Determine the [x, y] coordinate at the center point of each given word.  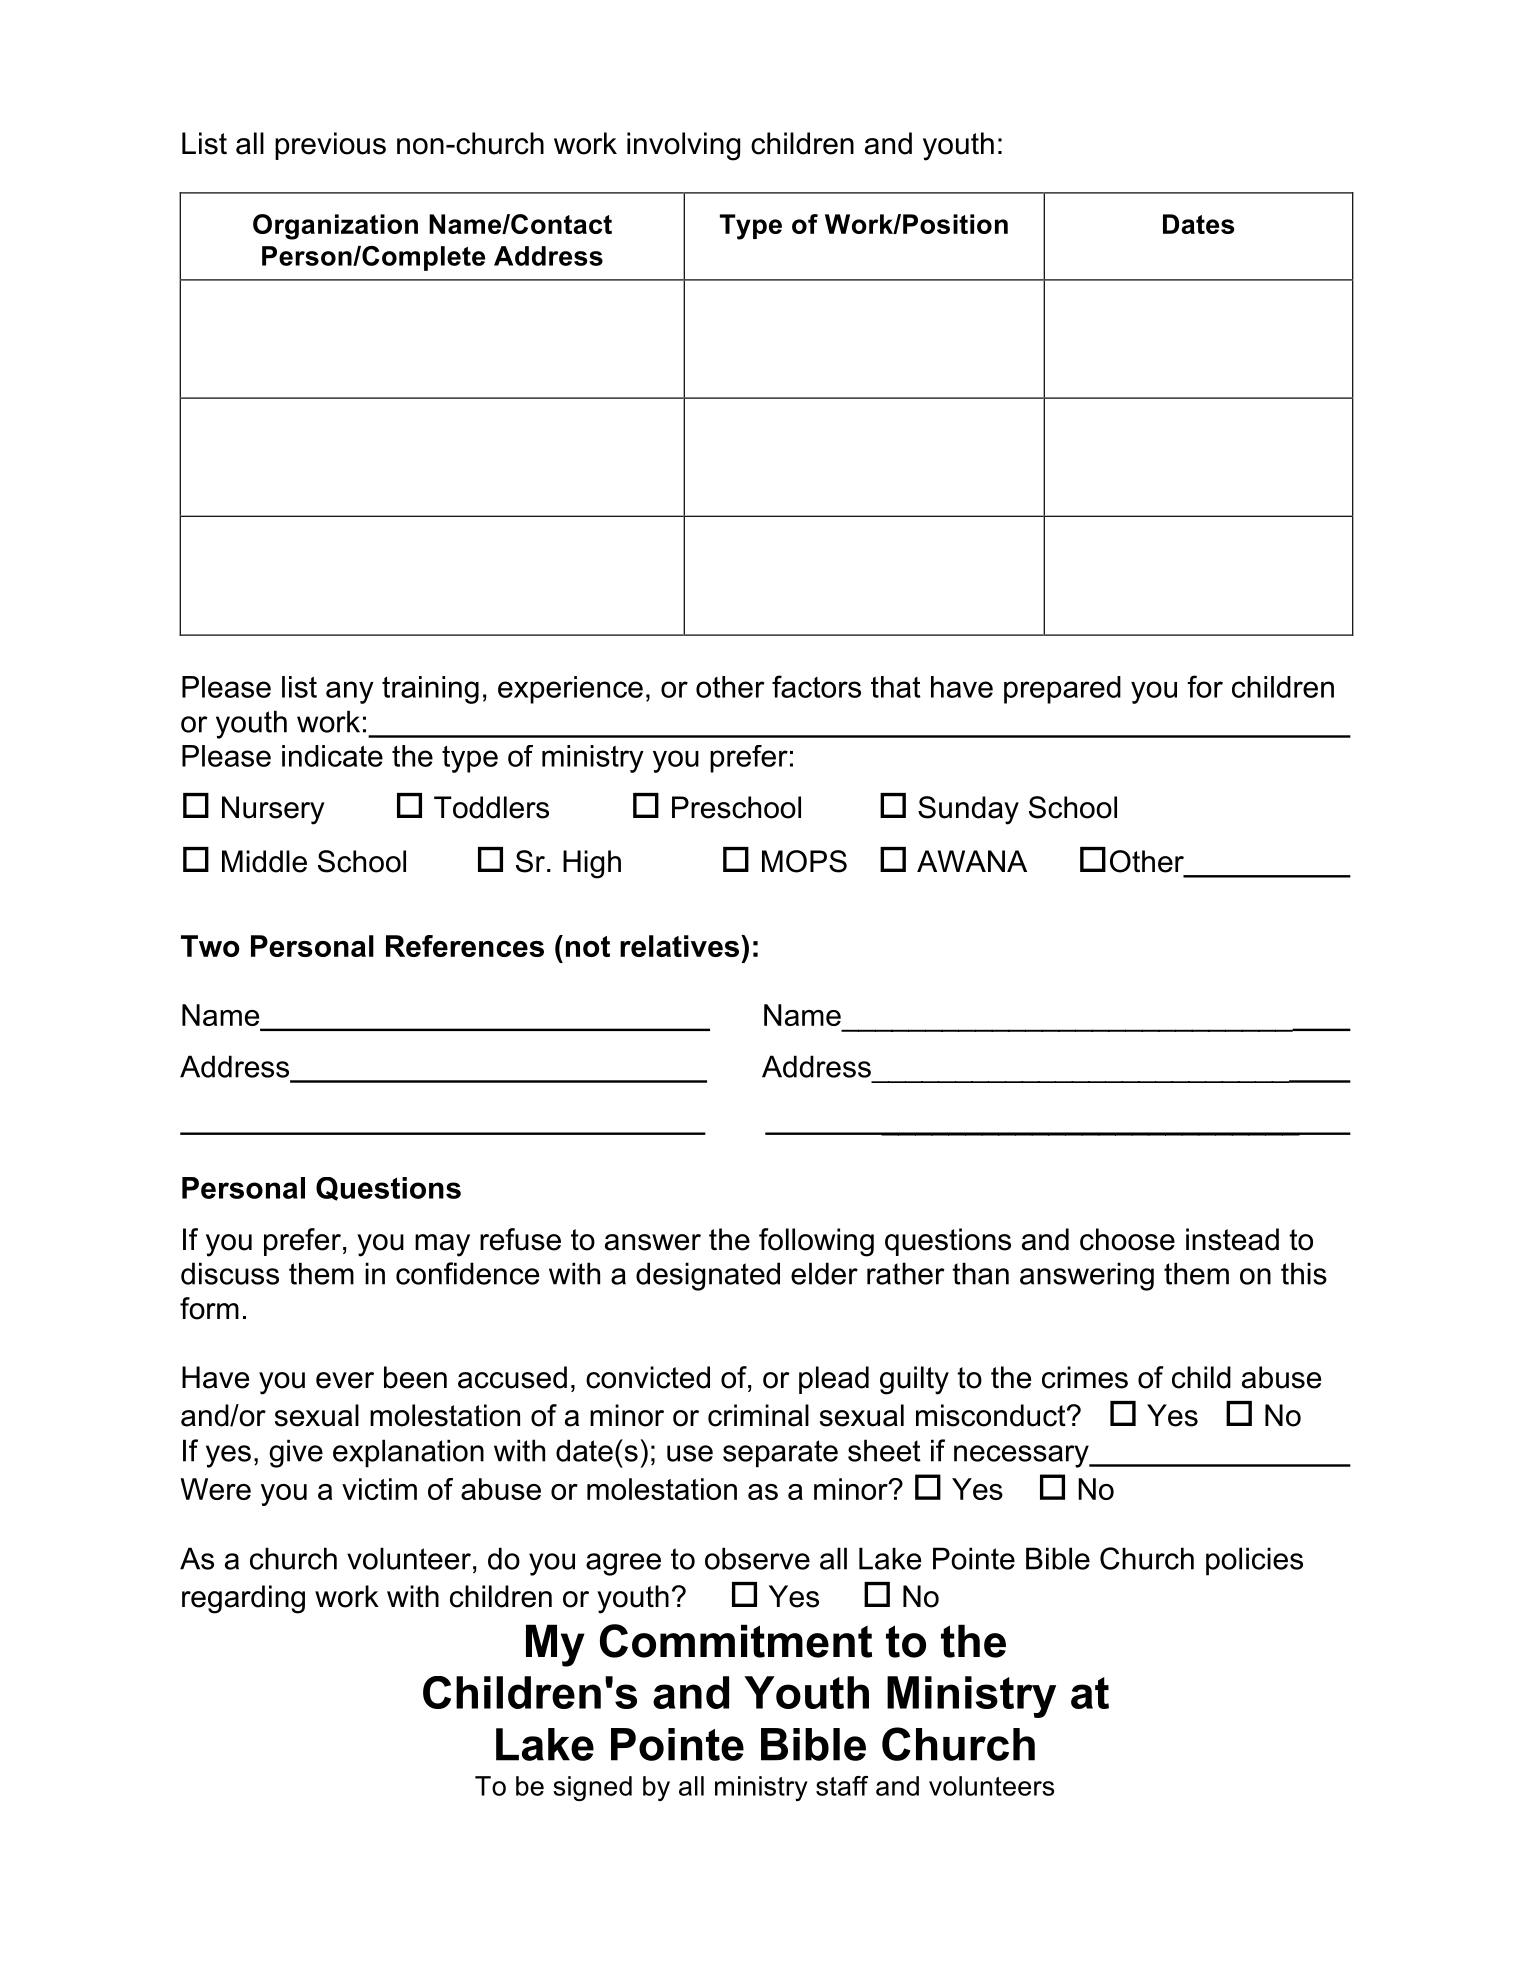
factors [816, 686]
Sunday [968, 810]
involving [683, 146]
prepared [1062, 690]
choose [1127, 1239]
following [816, 1242]
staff [842, 1786]
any [350, 692]
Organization [335, 227]
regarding [243, 1599]
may [442, 1245]
